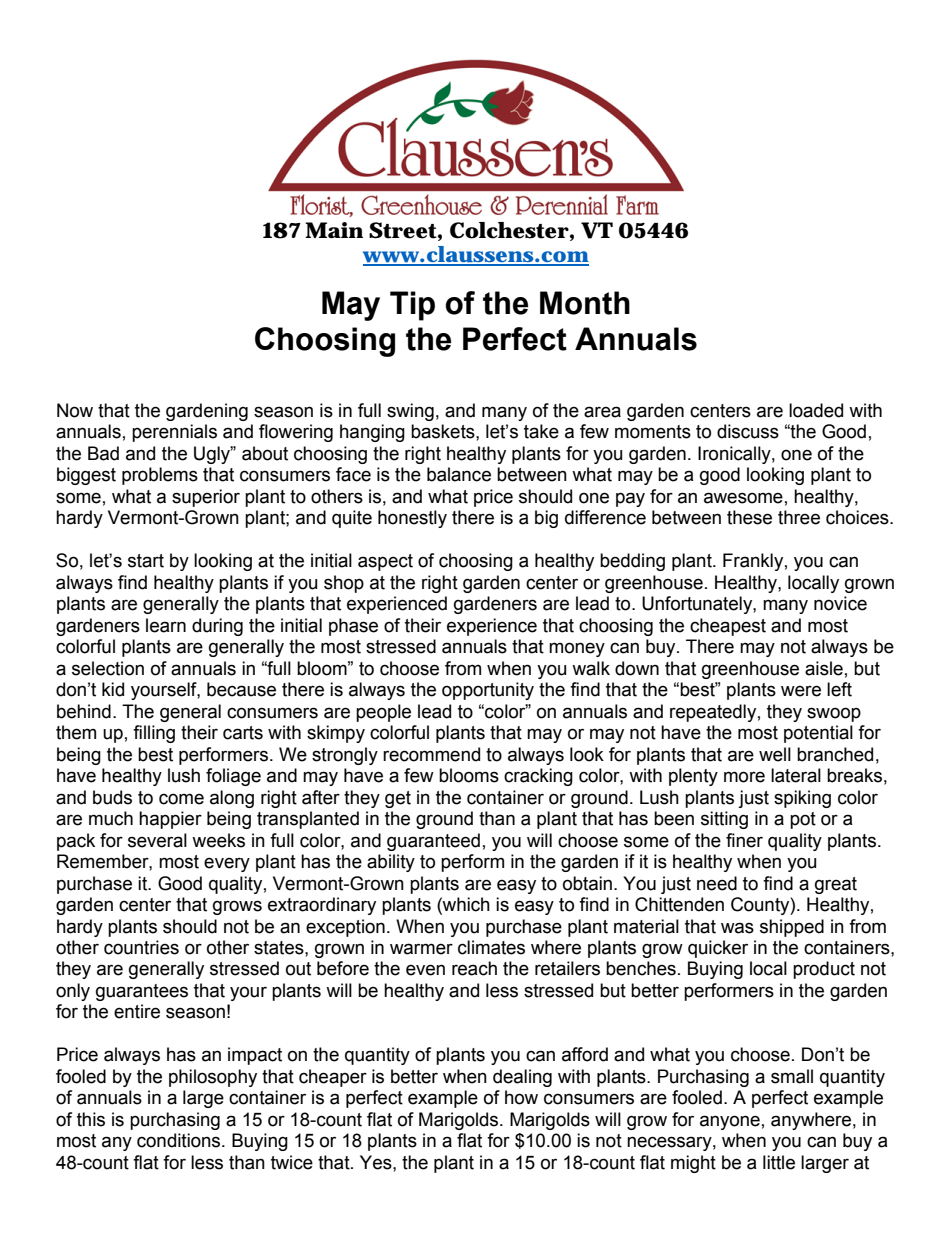  I want to click on Main, so click(334, 230).
